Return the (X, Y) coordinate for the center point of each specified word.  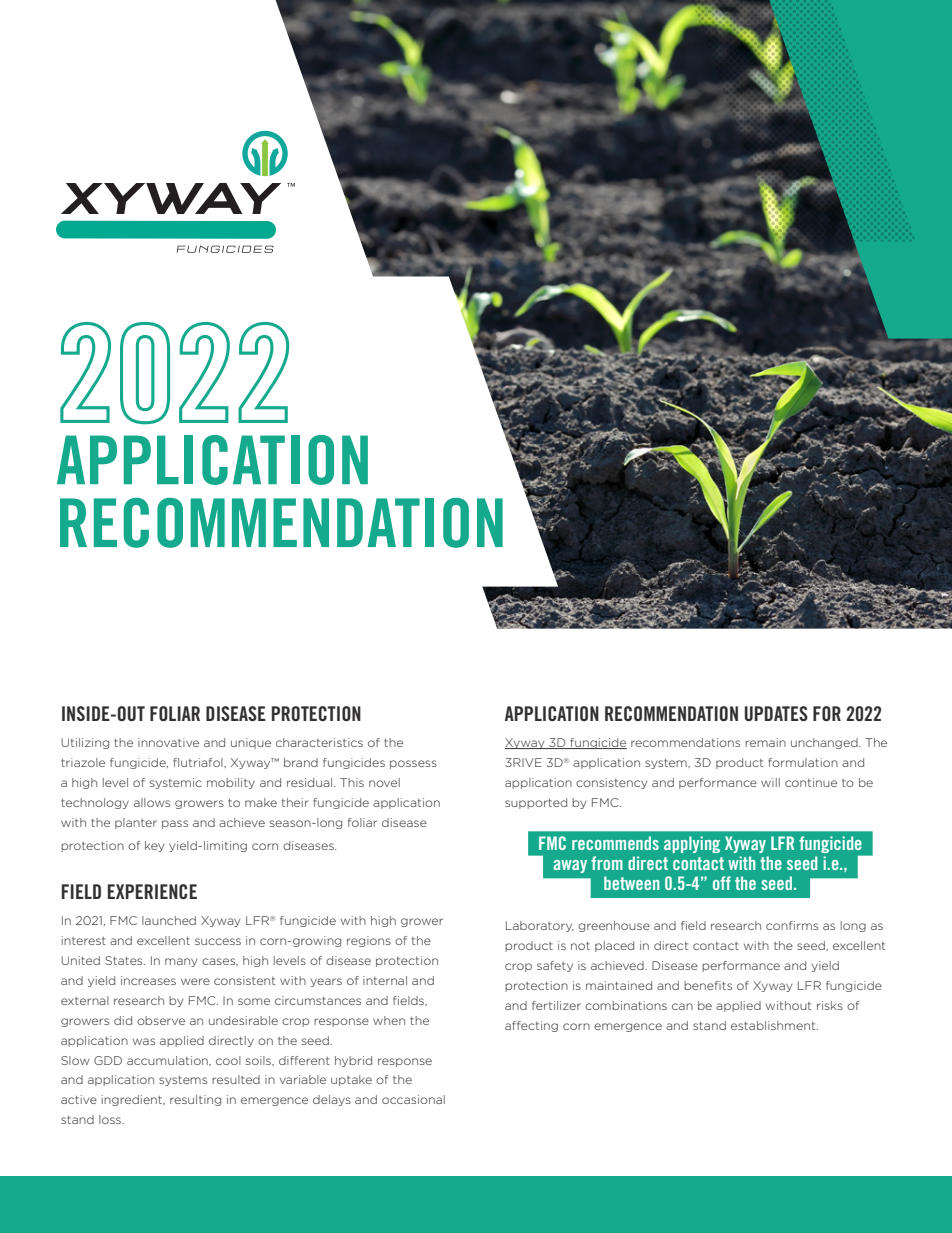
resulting (195, 1100)
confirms (792, 925)
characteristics (319, 742)
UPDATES (776, 713)
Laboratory (540, 926)
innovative (168, 742)
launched (169, 920)
